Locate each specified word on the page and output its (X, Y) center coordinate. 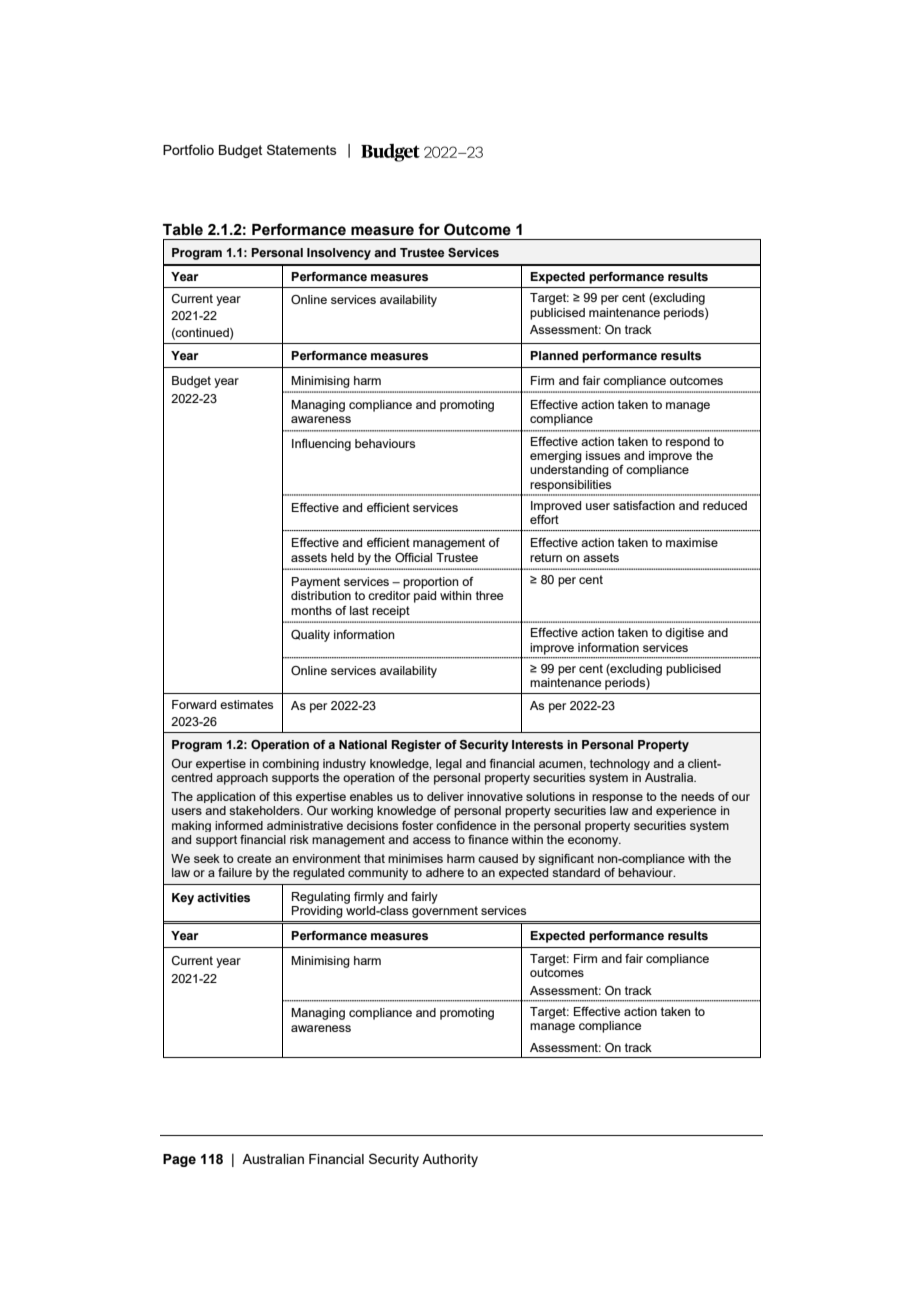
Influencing (321, 445)
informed (239, 825)
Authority (450, 1160)
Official (413, 557)
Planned (554, 355)
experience (686, 812)
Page (179, 1160)
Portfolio (188, 149)
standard (576, 872)
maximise (692, 542)
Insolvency (339, 254)
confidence (466, 825)
